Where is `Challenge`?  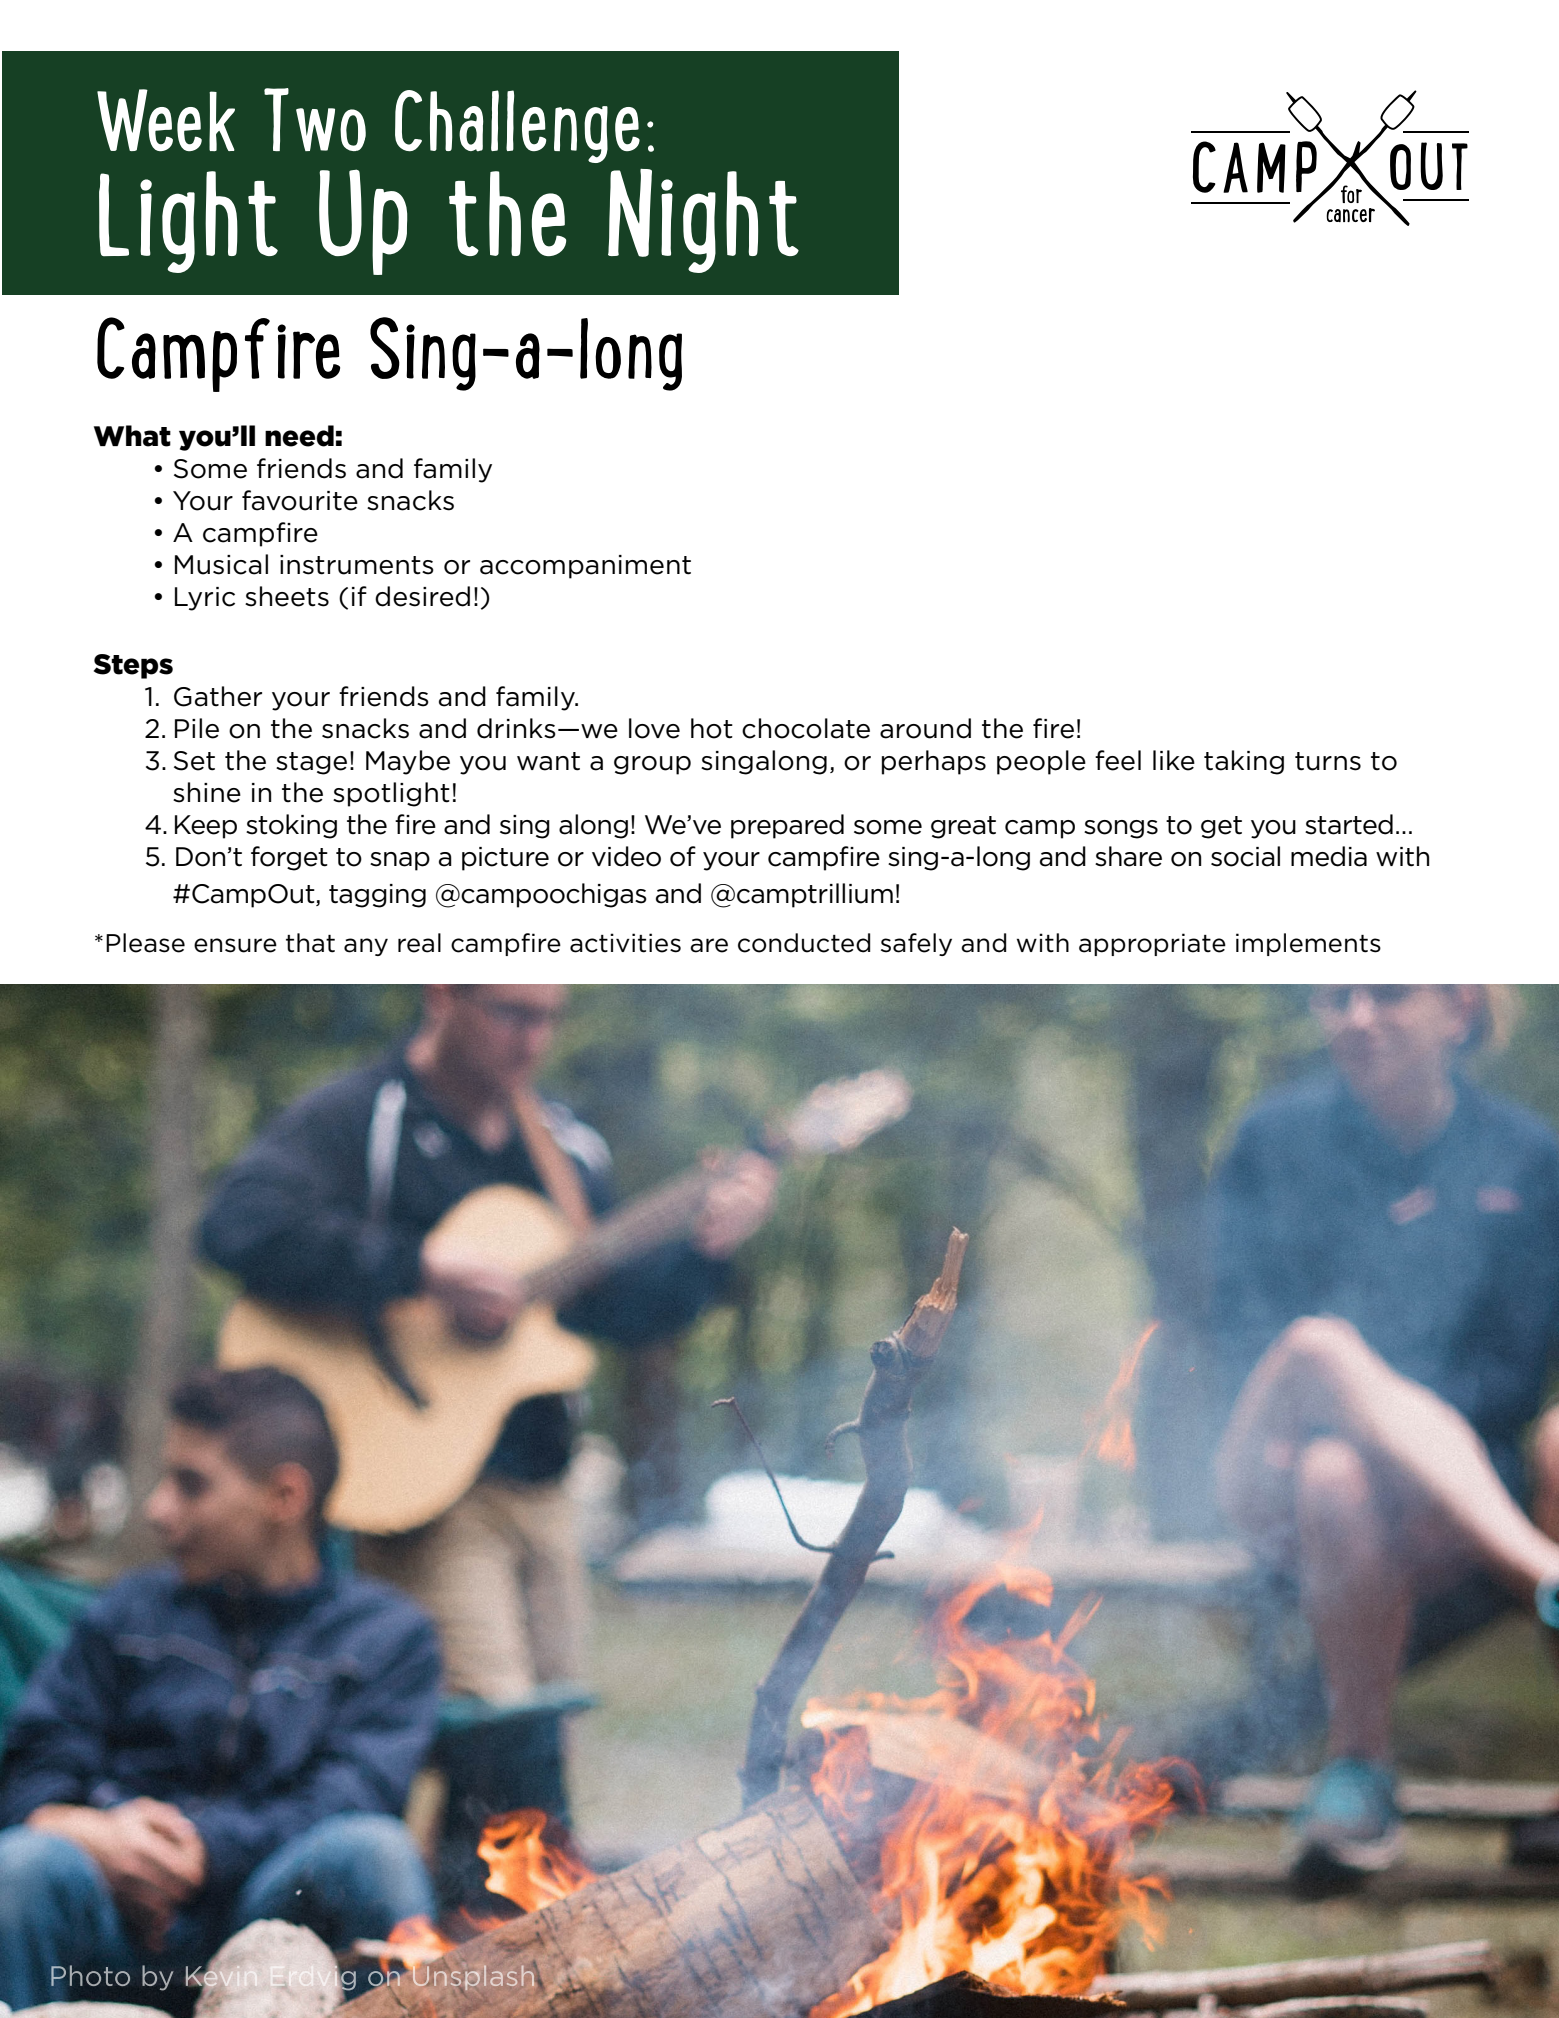
Challenge is located at coordinates (517, 126).
